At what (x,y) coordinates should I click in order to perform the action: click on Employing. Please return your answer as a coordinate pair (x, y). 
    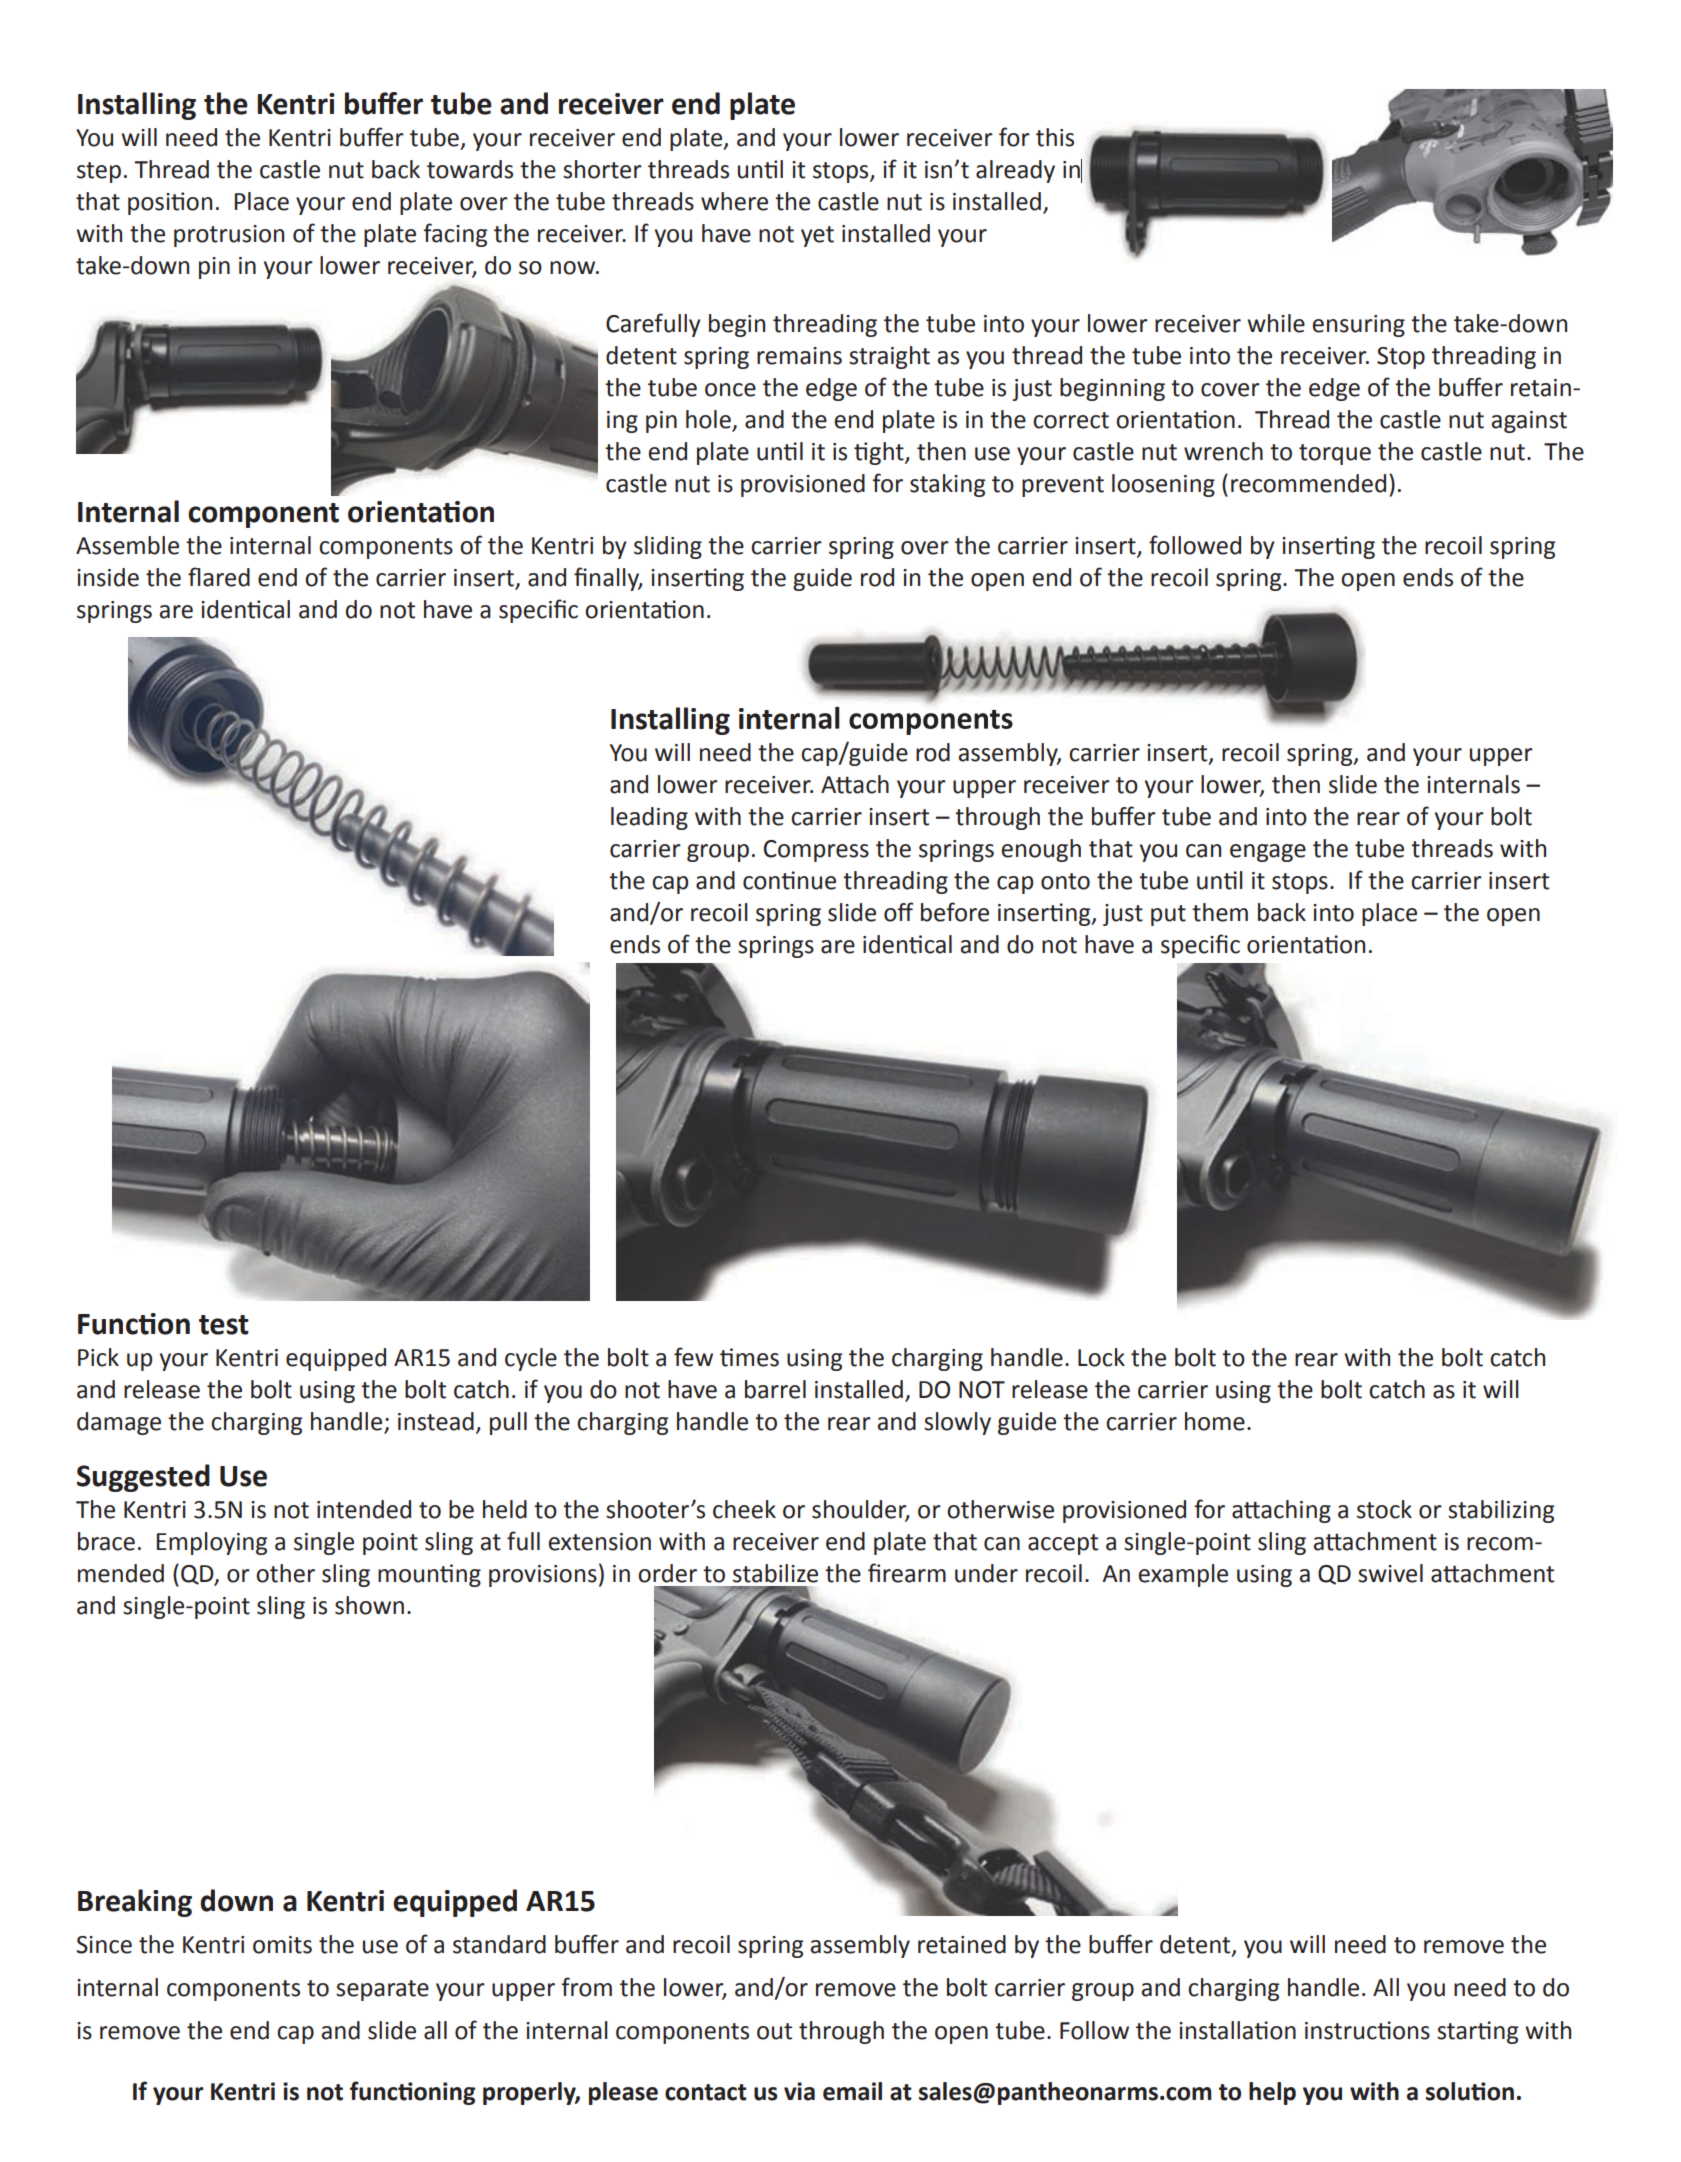
    Looking at the image, I should click on (212, 1543).
